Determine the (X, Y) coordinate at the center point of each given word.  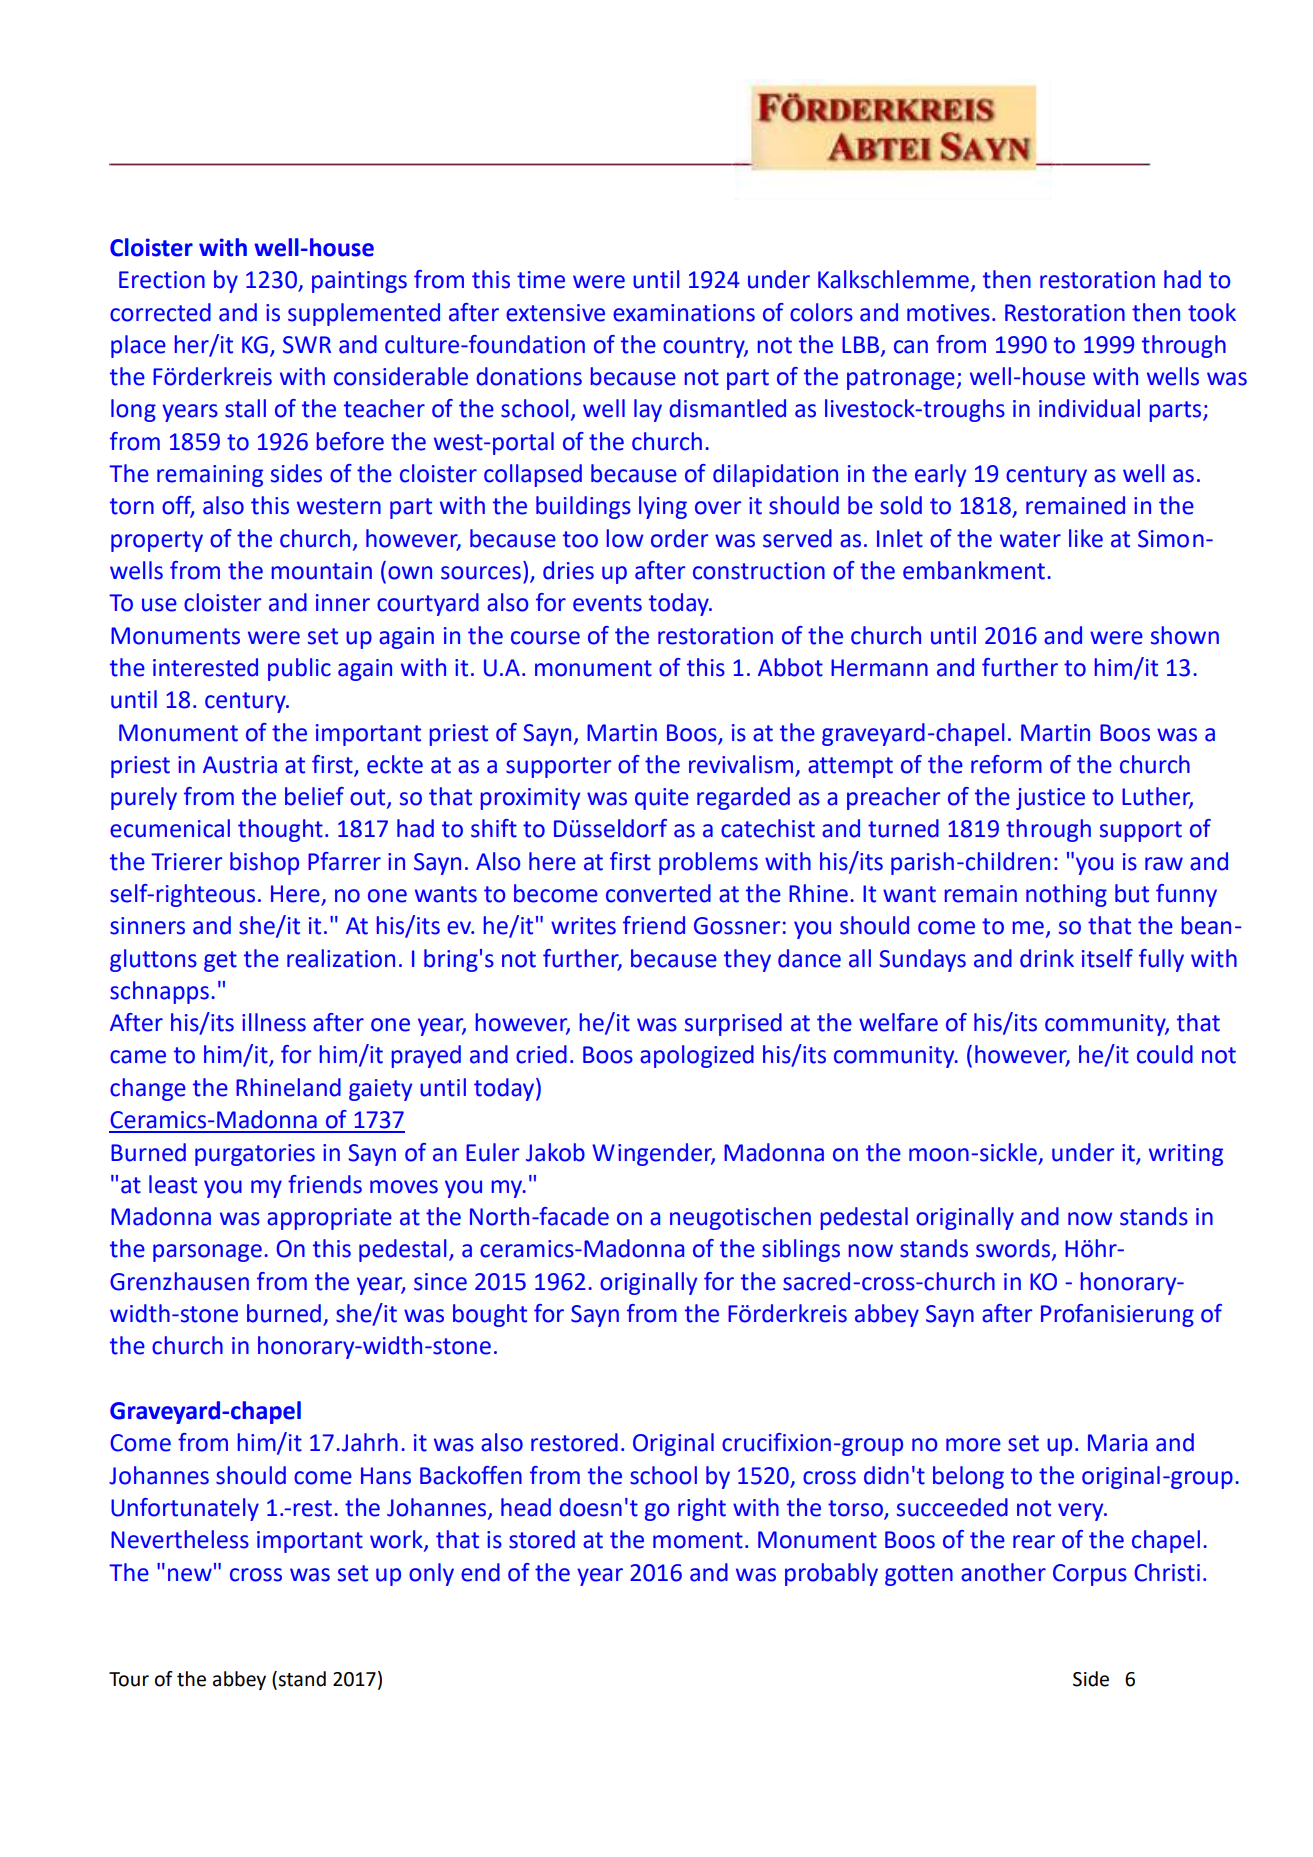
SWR (307, 345)
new (190, 1575)
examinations (684, 313)
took (1212, 312)
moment (698, 1540)
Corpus (1090, 1575)
